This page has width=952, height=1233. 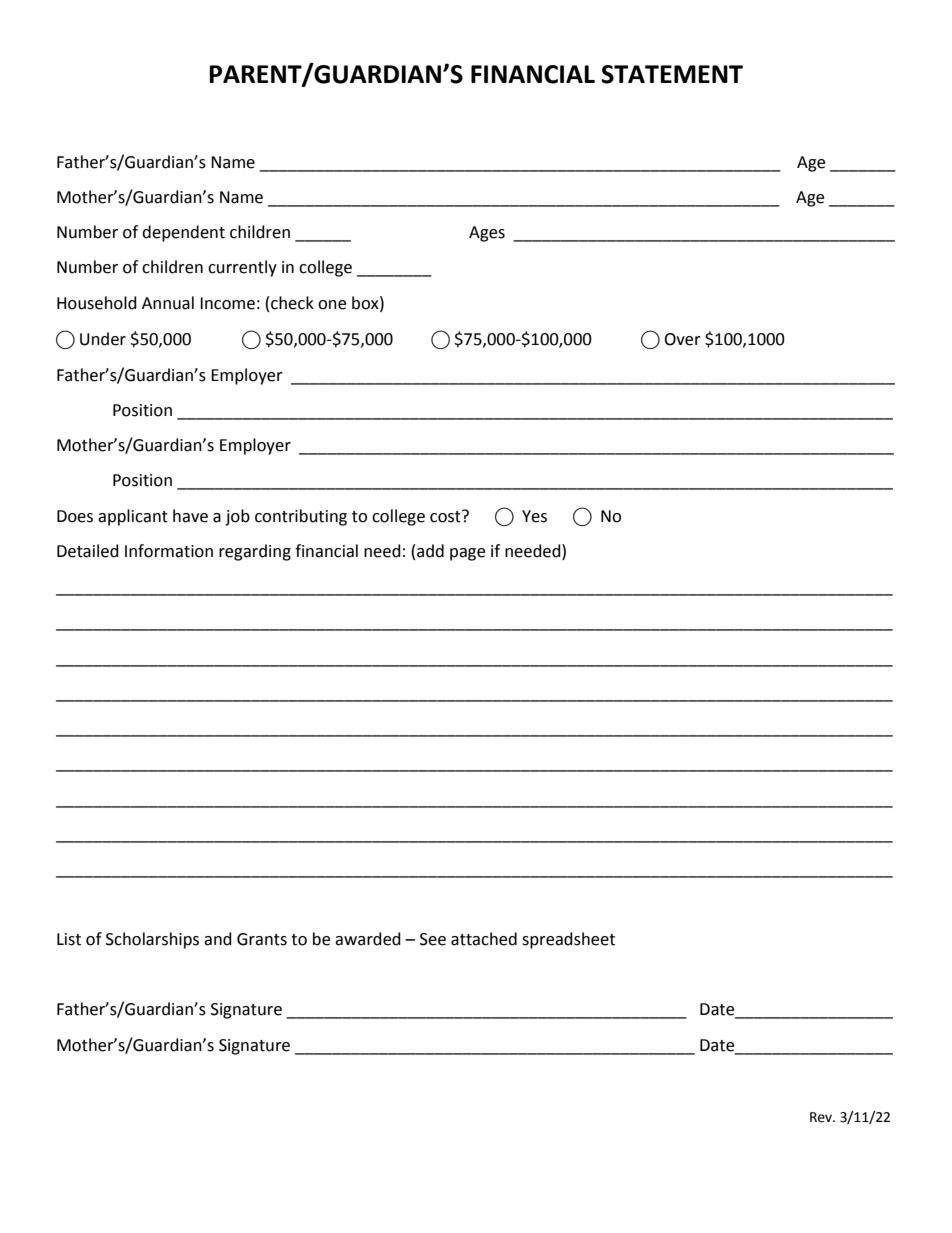 What do you see at coordinates (218, 939) in the page?
I see `and` at bounding box center [218, 939].
